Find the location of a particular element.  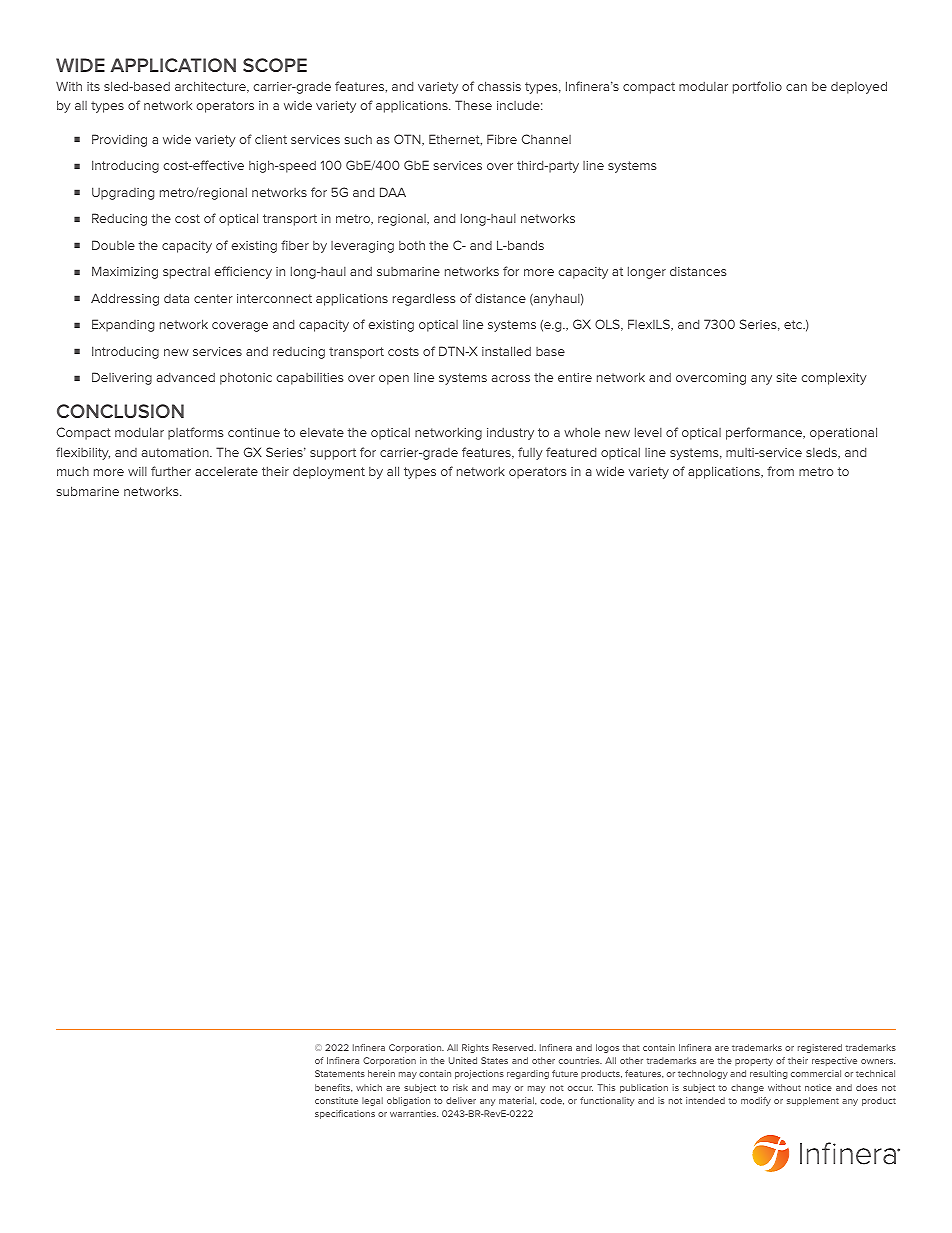

benefits is located at coordinates (333, 1088).
